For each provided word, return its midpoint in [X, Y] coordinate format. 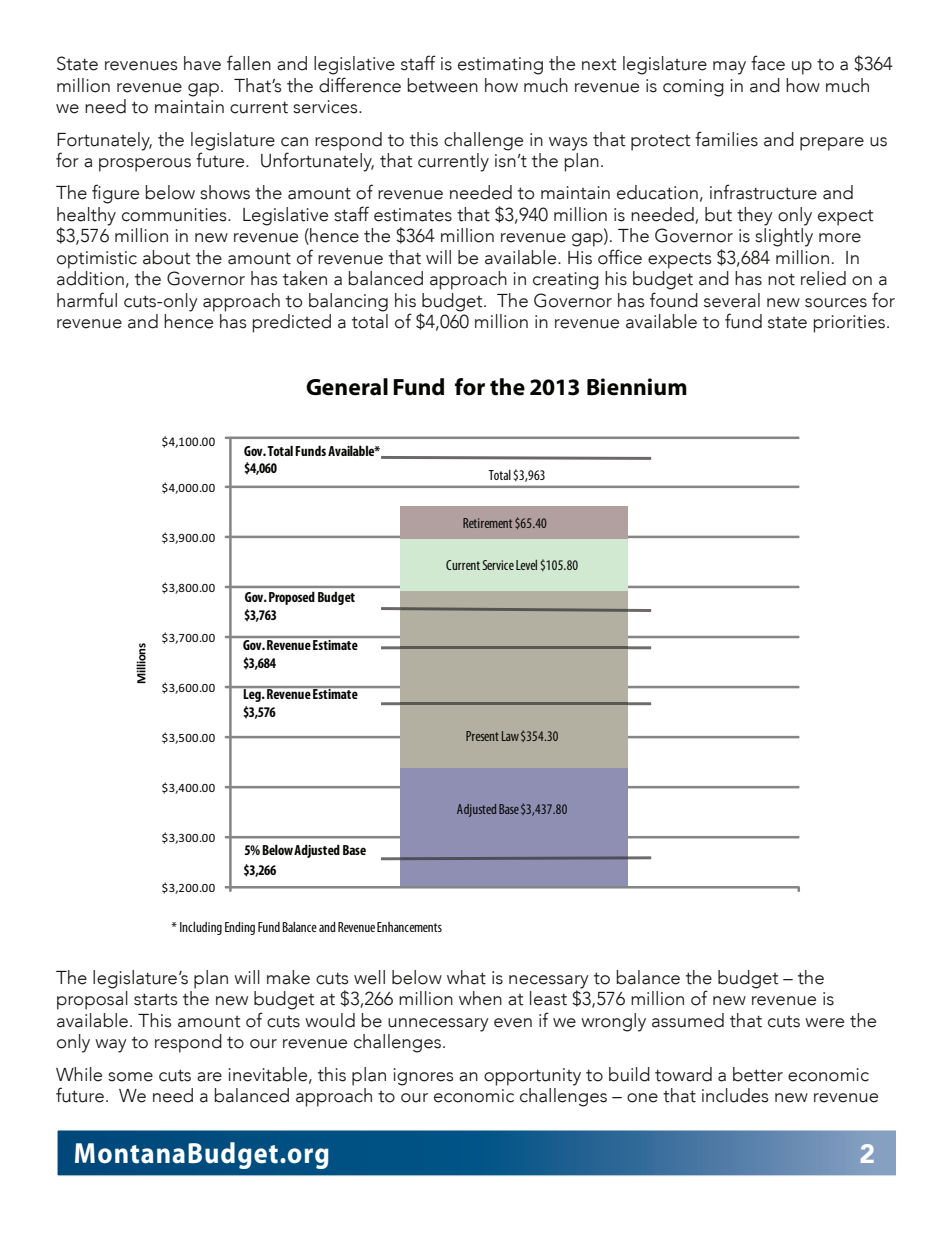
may [729, 68]
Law [510, 736]
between [442, 85]
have [202, 63]
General [347, 387]
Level [526, 565]
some [130, 1077]
